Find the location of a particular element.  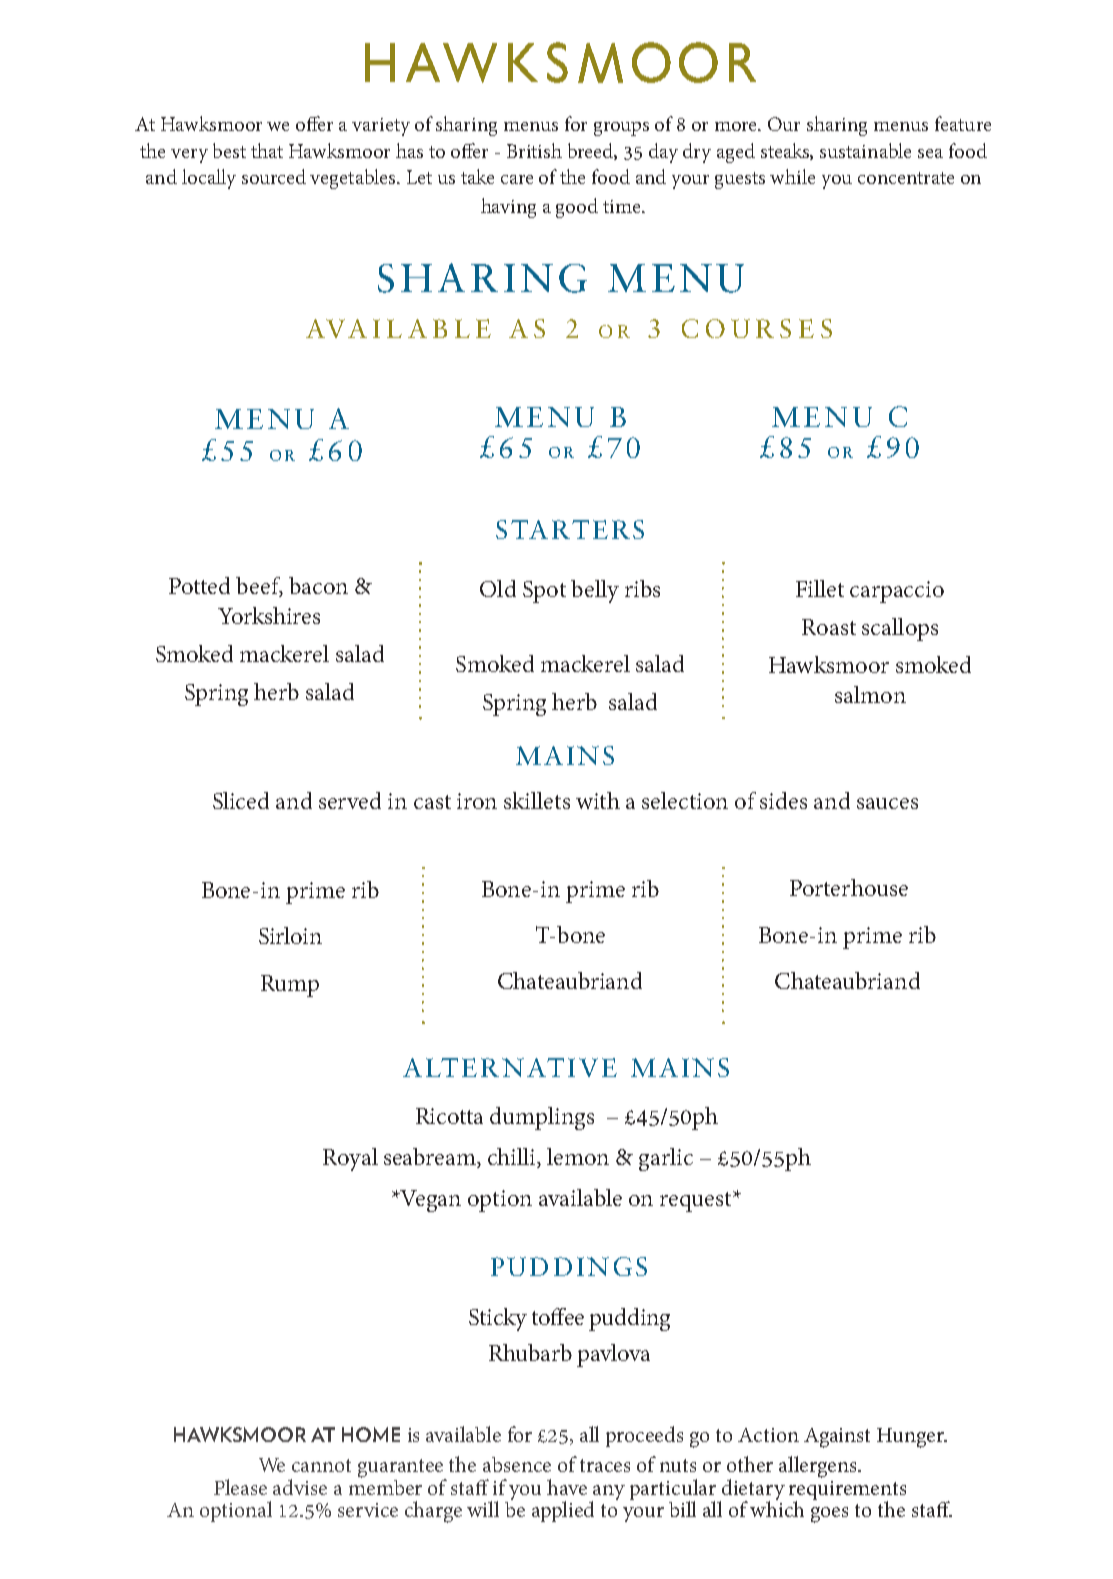

request is located at coordinates (697, 1201).
